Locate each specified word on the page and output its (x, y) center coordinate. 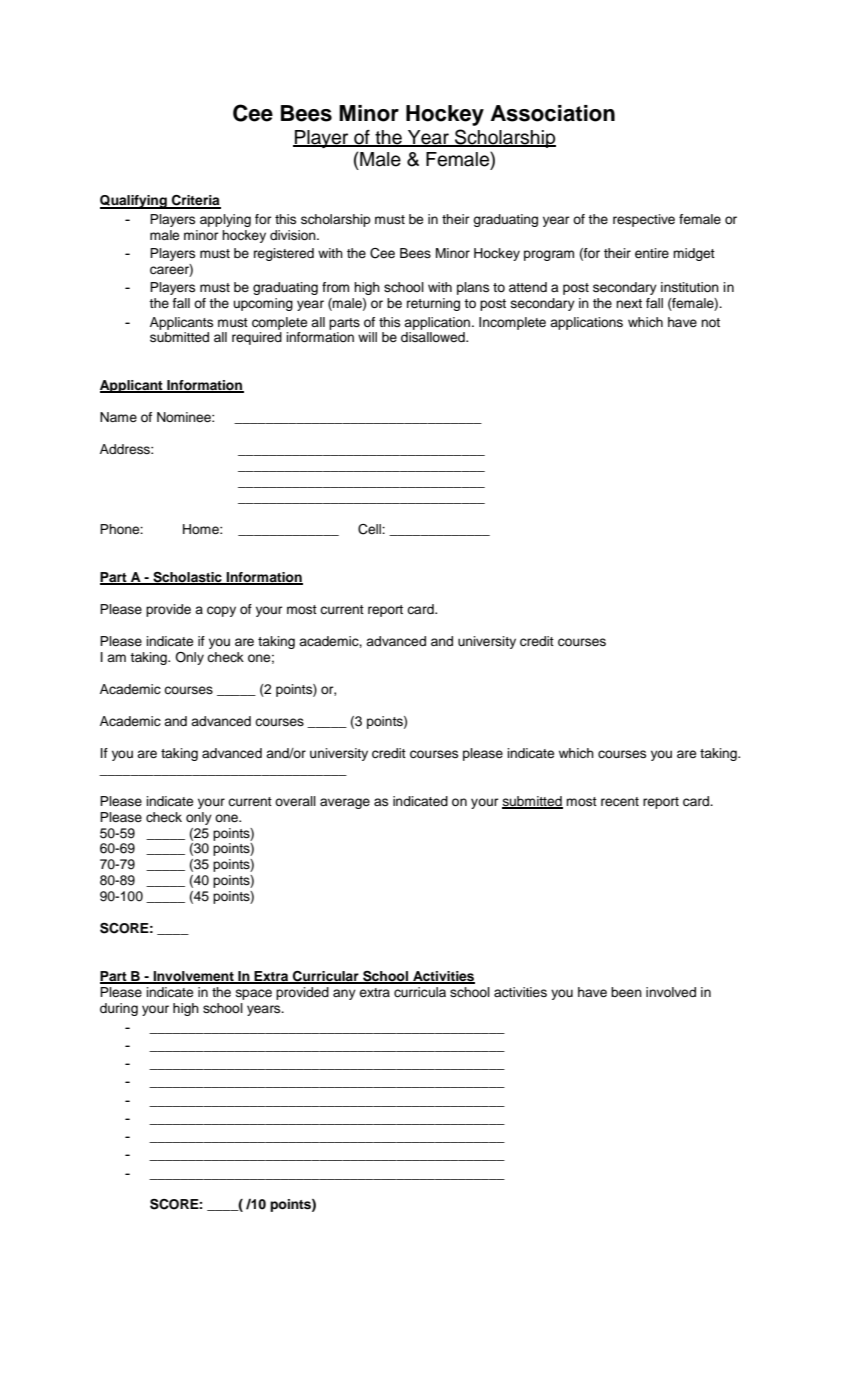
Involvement (193, 977)
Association (553, 113)
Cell (370, 529)
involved (671, 992)
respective (644, 220)
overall (295, 801)
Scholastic (187, 577)
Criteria (195, 201)
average (345, 803)
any (344, 994)
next (629, 303)
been (626, 992)
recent (620, 801)
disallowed (434, 337)
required (257, 338)
